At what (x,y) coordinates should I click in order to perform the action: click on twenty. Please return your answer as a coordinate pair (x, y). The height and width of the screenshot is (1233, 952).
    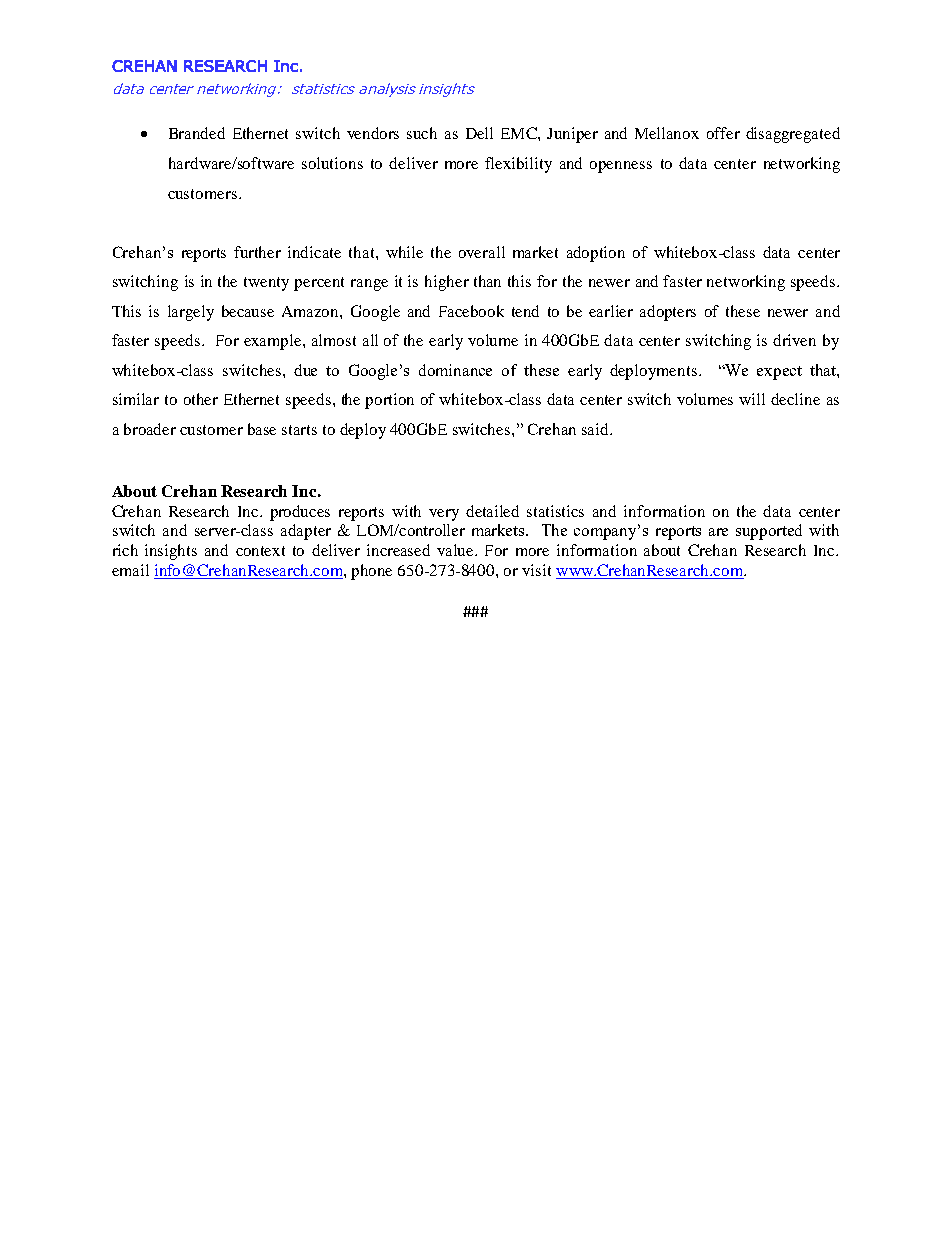
    Looking at the image, I should click on (266, 284).
